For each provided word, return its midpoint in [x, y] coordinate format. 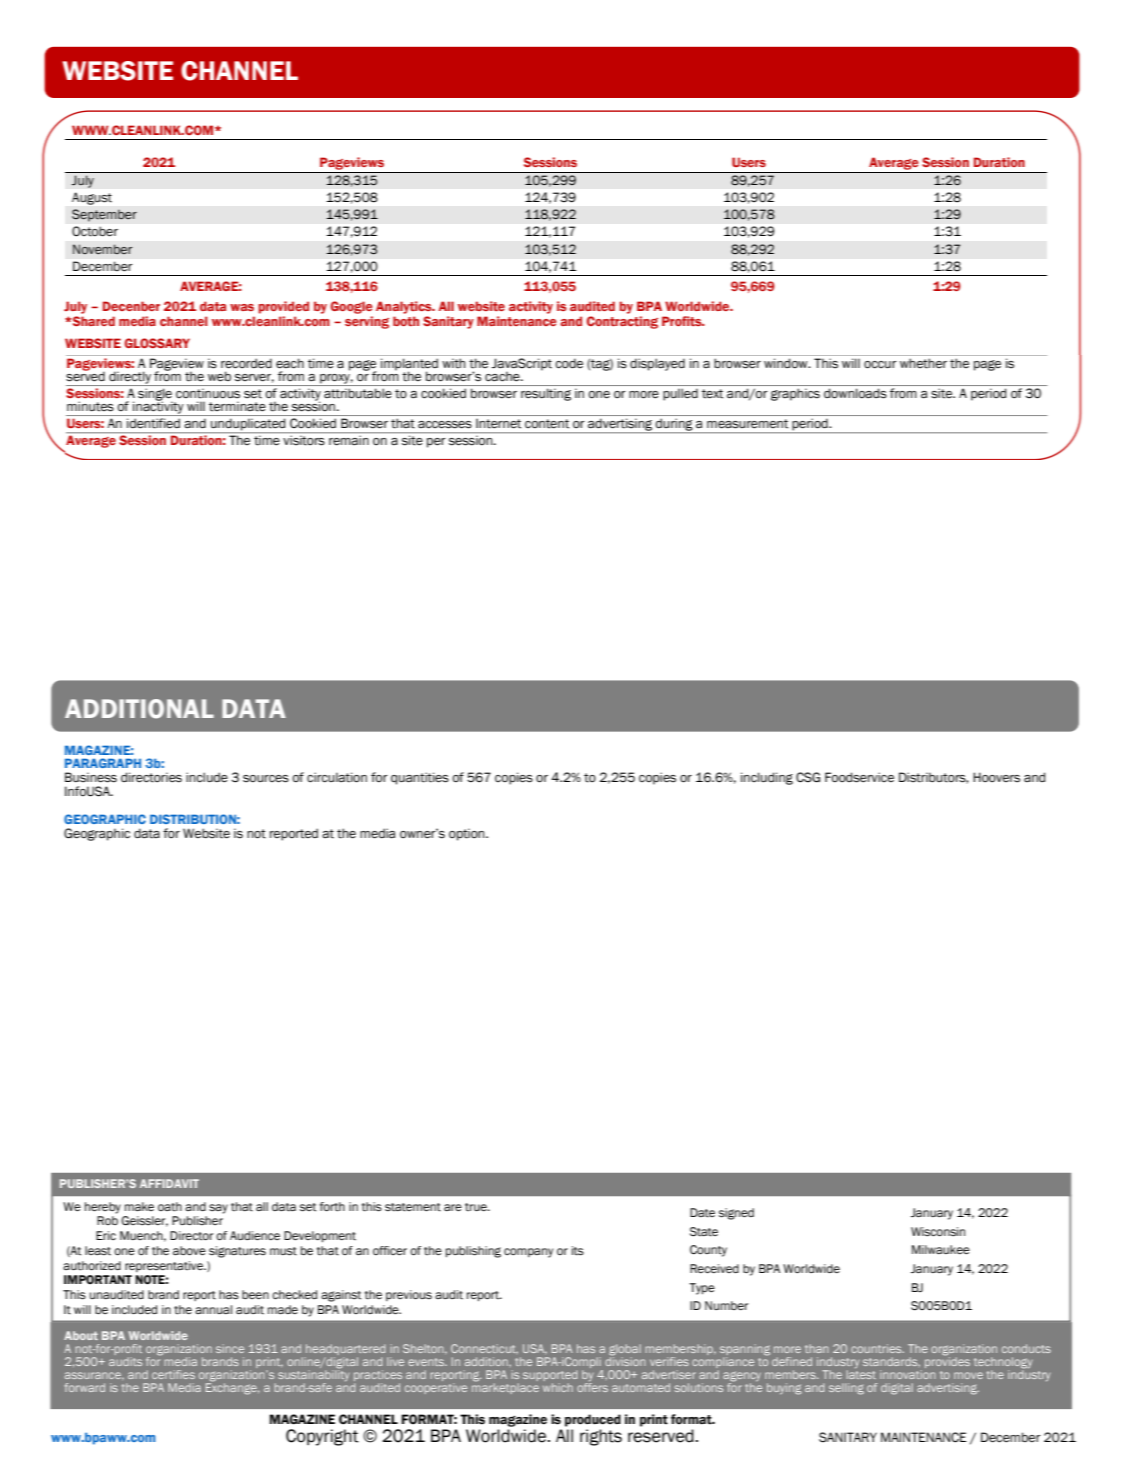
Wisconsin [938, 1232]
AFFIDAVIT [169, 1183]
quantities [420, 778]
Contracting [622, 322]
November [102, 249]
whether [923, 363]
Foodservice [859, 777]
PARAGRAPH [103, 763]
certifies [173, 1374]
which [558, 1387]
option [468, 834]
